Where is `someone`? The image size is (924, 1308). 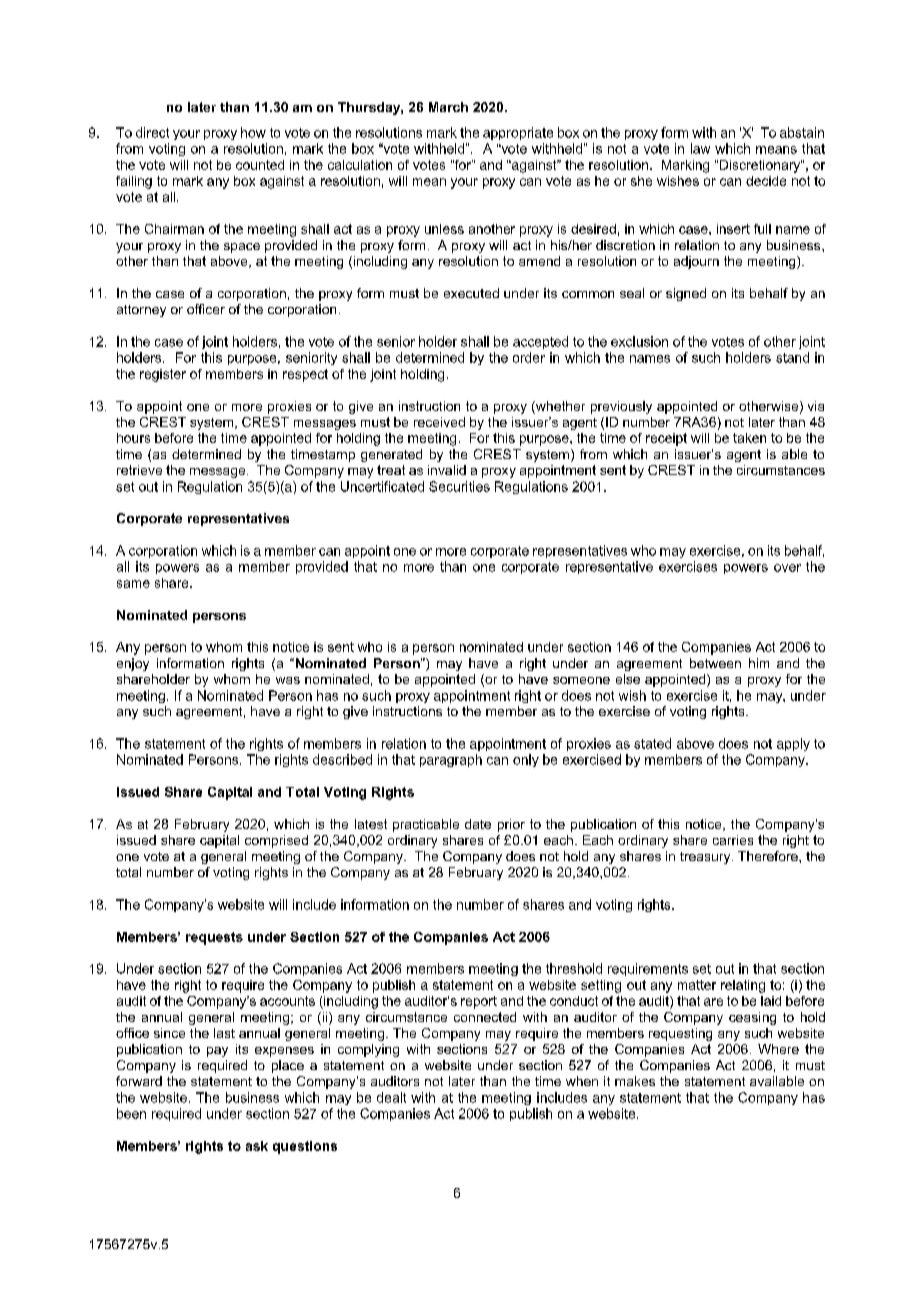 someone is located at coordinates (581, 680).
